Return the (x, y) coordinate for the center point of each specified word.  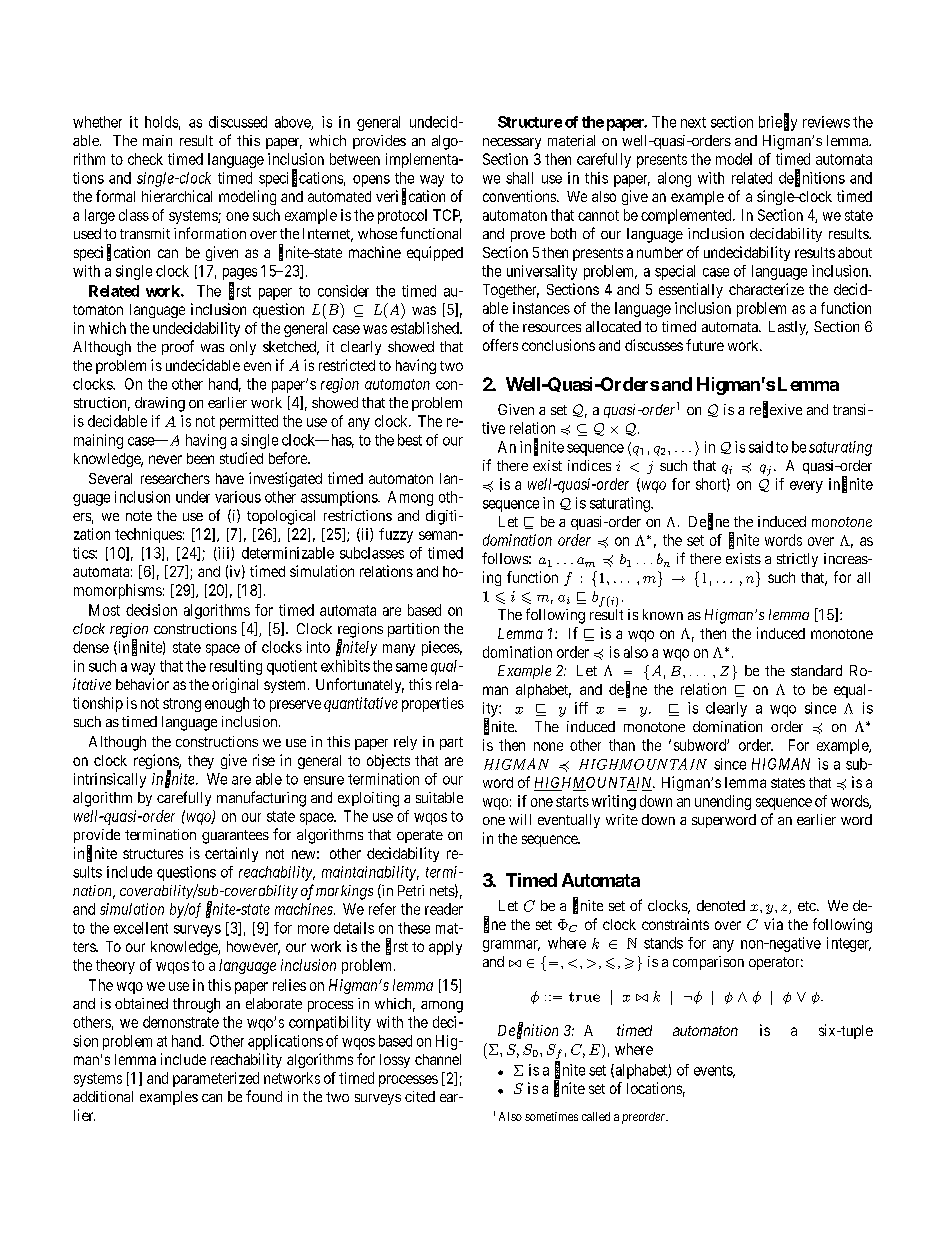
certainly (231, 854)
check (145, 159)
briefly (778, 123)
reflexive (776, 410)
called (596, 1116)
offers (500, 345)
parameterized (216, 1079)
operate (420, 836)
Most (104, 610)
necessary (512, 143)
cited (420, 1096)
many (399, 650)
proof (178, 347)
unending (723, 802)
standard (816, 670)
